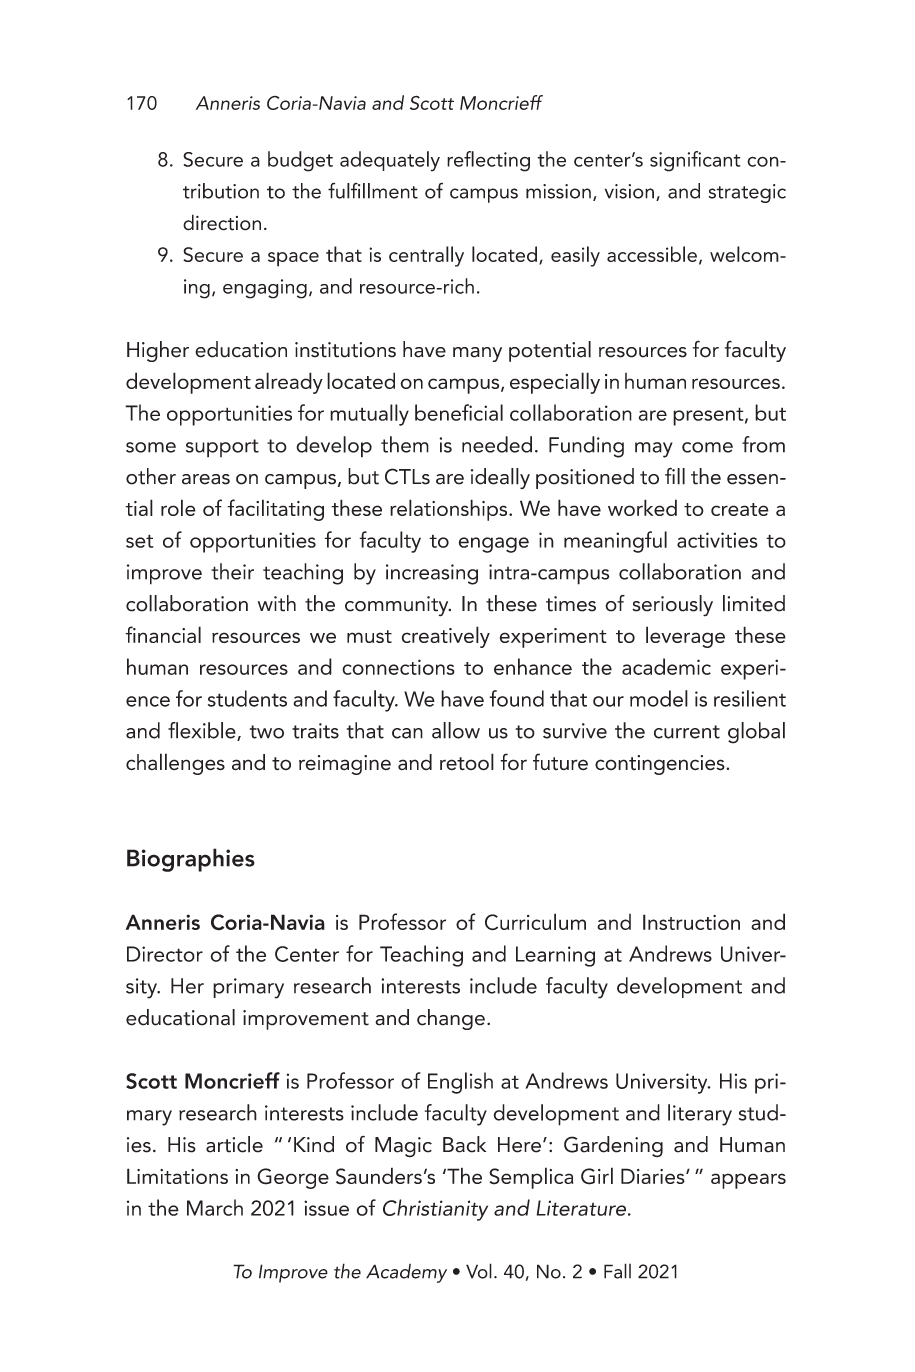 The image size is (915, 1372). What do you see at coordinates (691, 922) in the page?
I see `Instruction` at bounding box center [691, 922].
